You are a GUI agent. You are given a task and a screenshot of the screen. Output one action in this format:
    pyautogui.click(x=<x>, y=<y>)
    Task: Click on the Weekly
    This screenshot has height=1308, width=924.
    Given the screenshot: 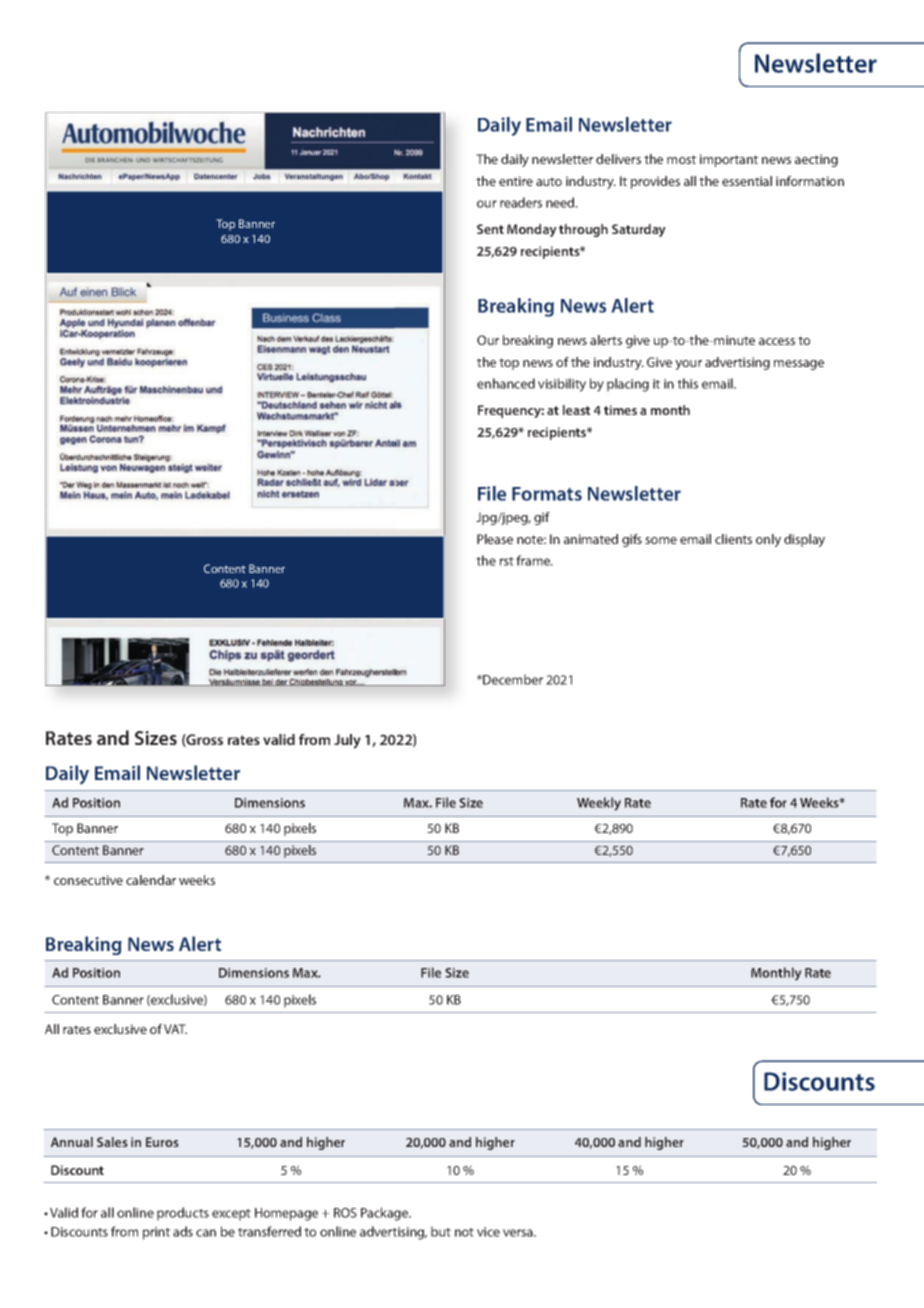 What is the action you would take?
    pyautogui.click(x=599, y=804)
